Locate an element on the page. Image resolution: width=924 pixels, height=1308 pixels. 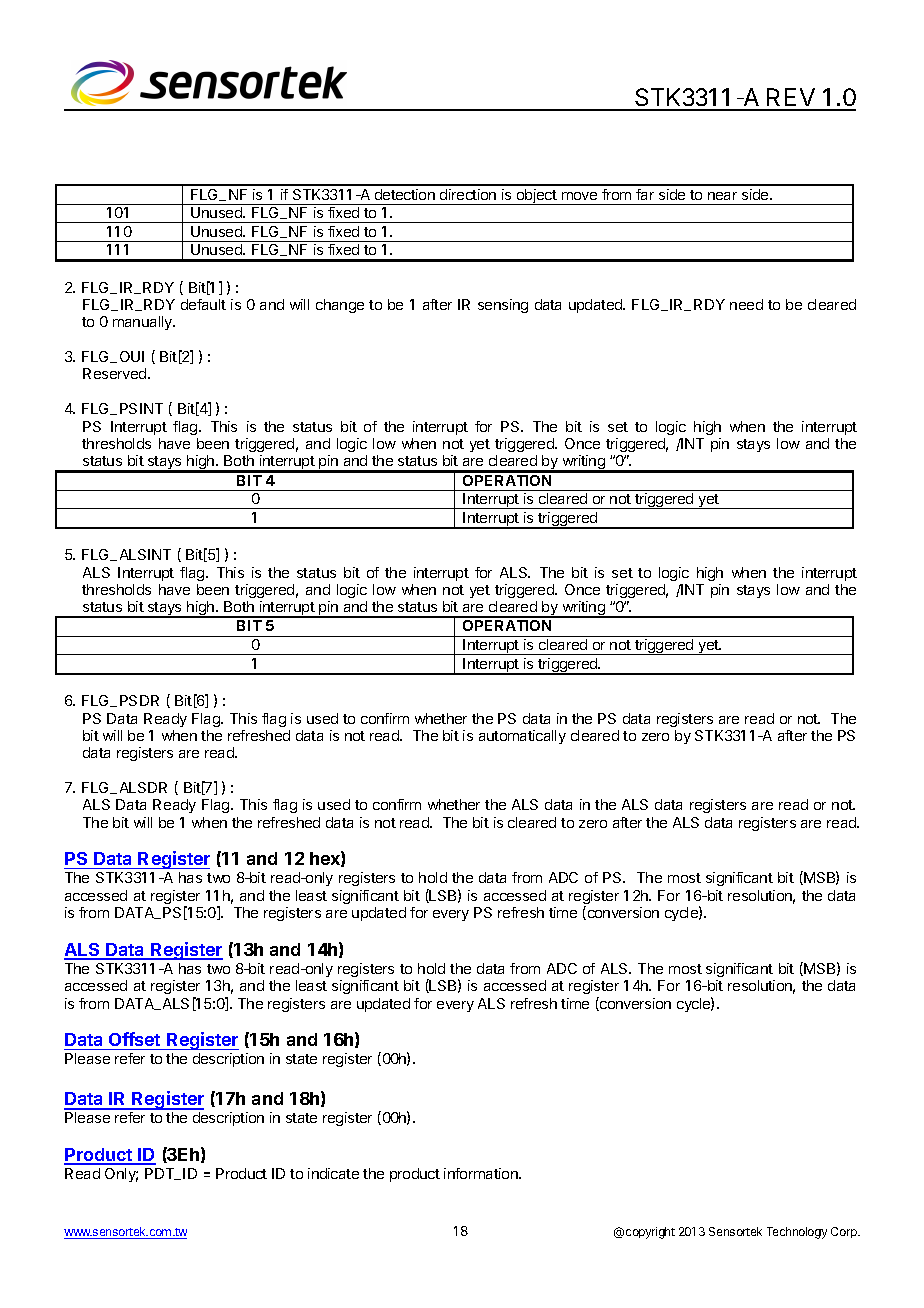
change is located at coordinates (340, 306).
